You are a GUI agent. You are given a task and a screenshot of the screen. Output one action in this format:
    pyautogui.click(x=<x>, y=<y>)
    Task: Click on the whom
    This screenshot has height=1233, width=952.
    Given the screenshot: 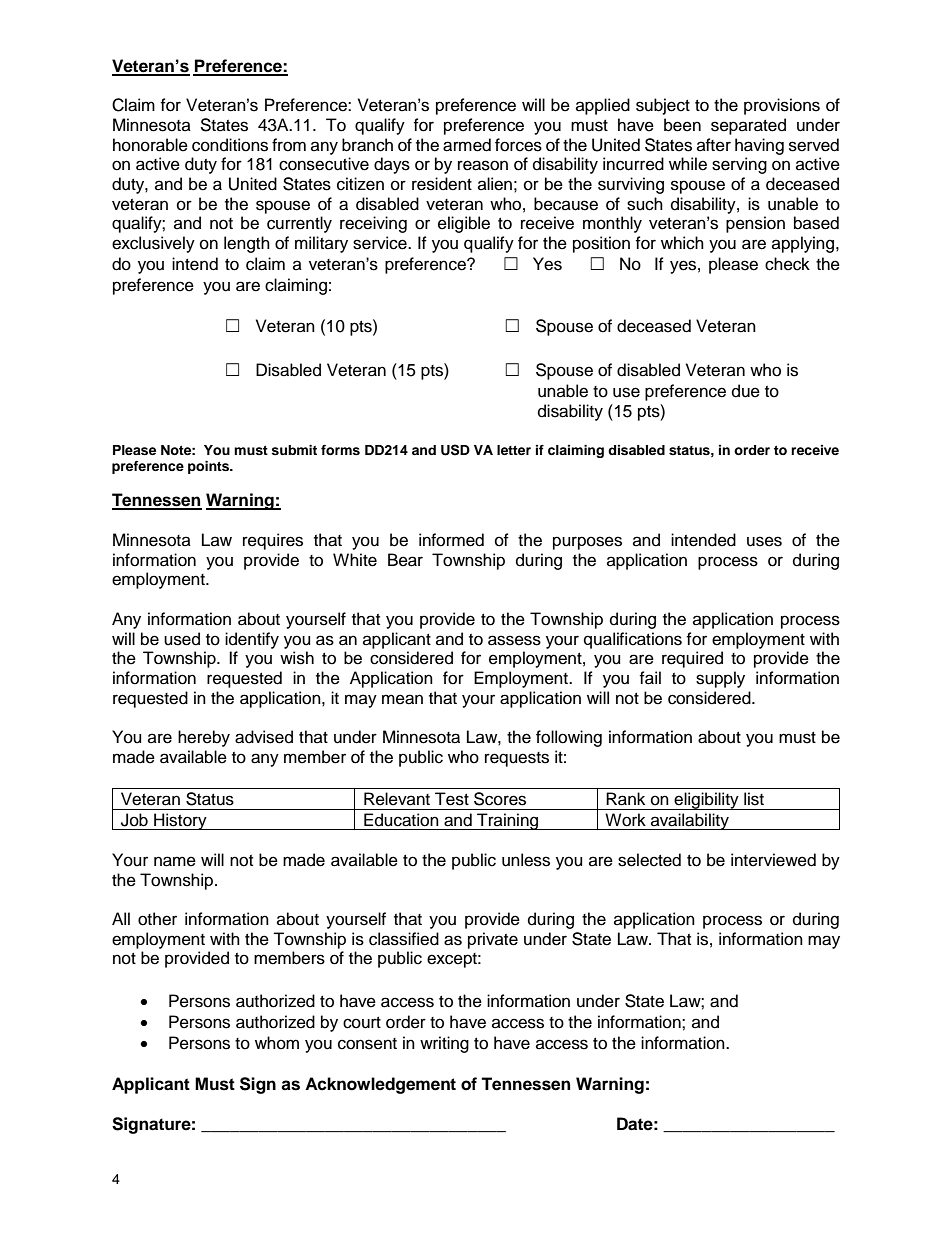 What is the action you would take?
    pyautogui.click(x=277, y=1043)
